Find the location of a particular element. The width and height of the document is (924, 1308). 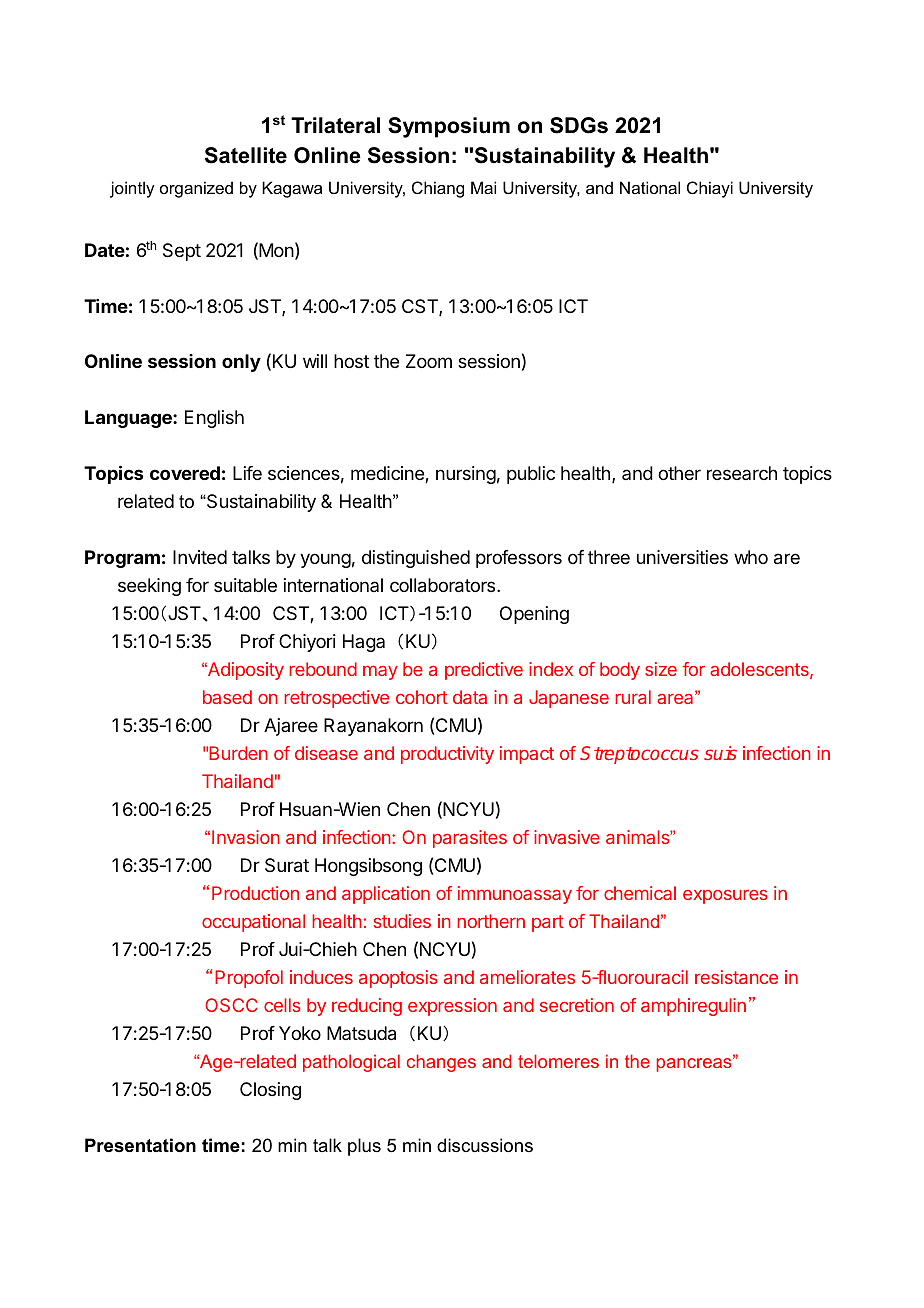

size is located at coordinates (661, 669).
